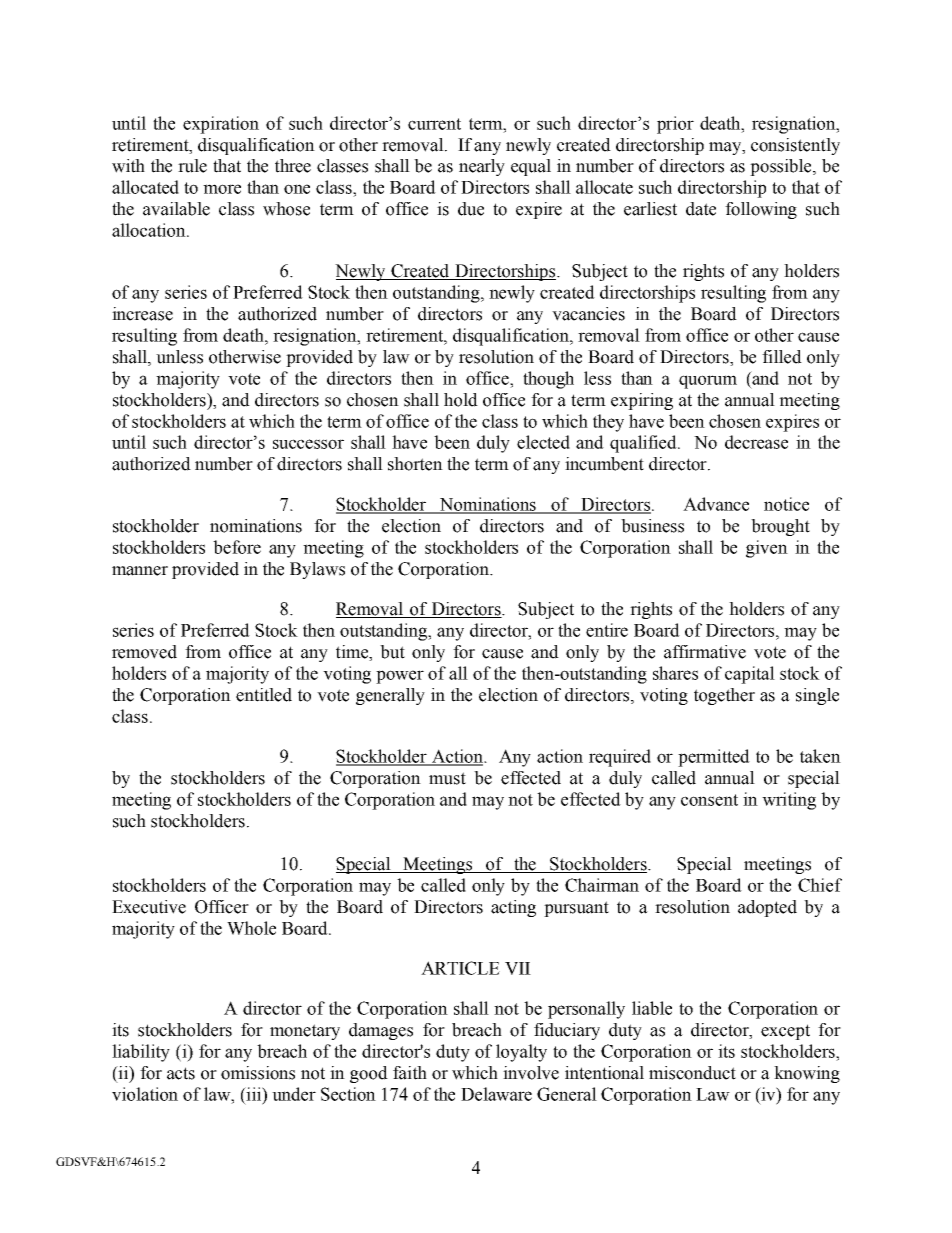 This image has height=1233, width=952. I want to click on decrease, so click(756, 442).
